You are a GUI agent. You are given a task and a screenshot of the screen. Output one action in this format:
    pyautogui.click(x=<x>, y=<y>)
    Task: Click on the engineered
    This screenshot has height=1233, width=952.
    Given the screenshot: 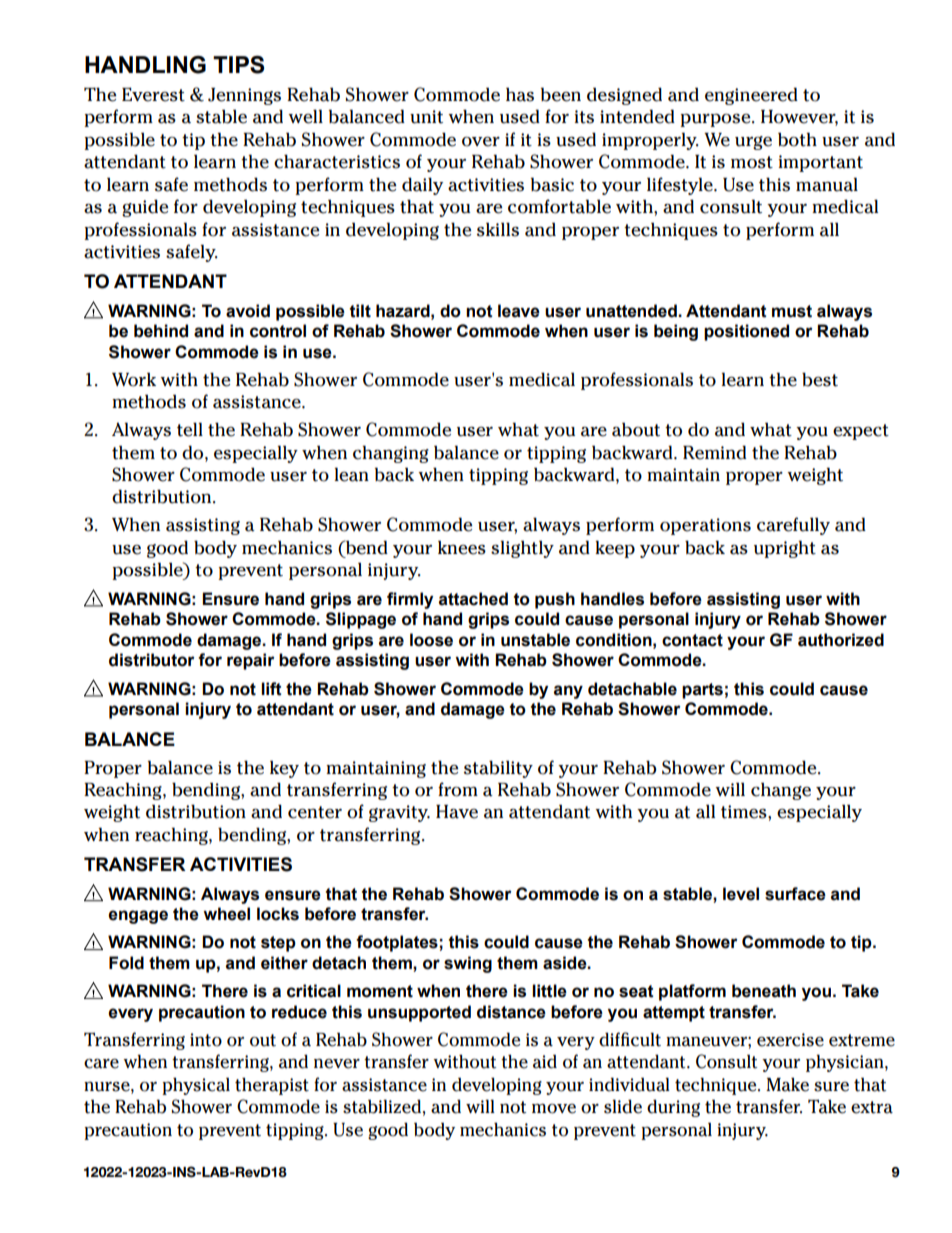 What is the action you would take?
    pyautogui.click(x=751, y=96)
